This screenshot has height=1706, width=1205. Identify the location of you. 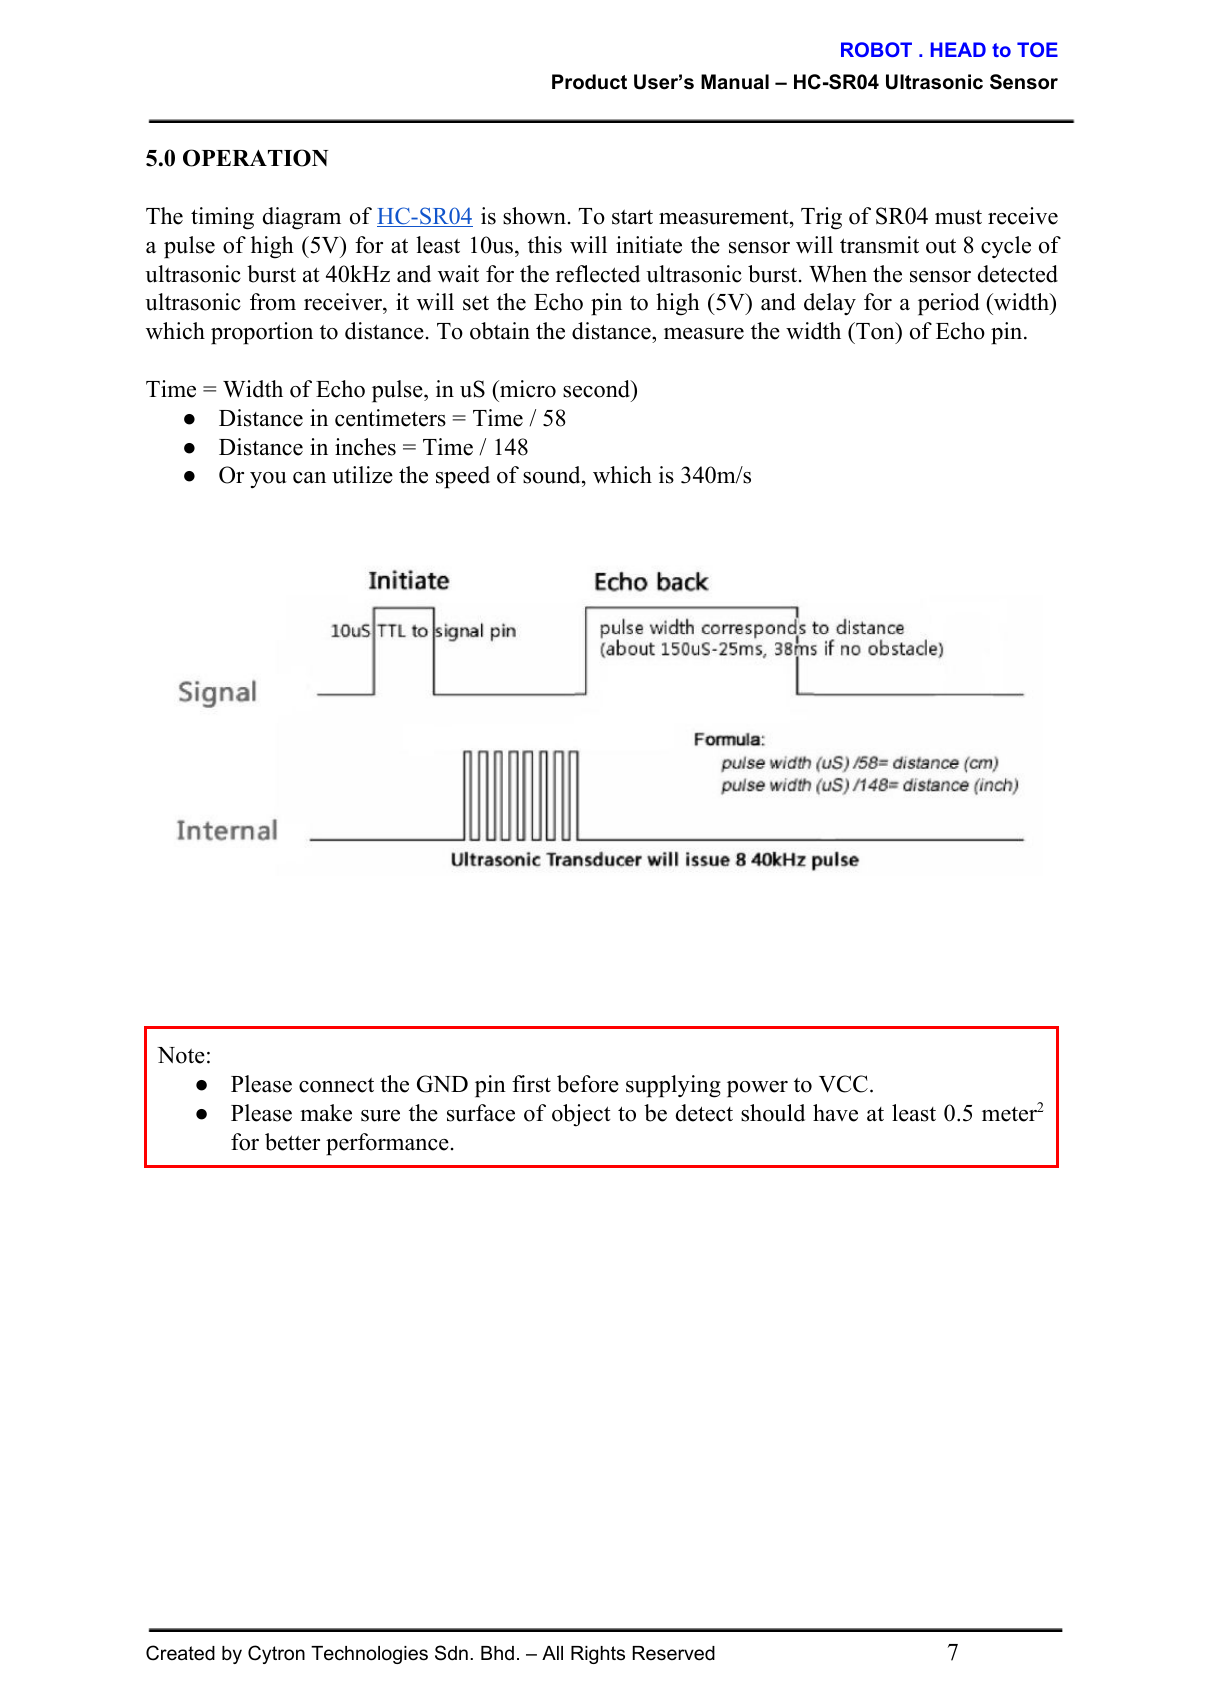
(268, 480).
